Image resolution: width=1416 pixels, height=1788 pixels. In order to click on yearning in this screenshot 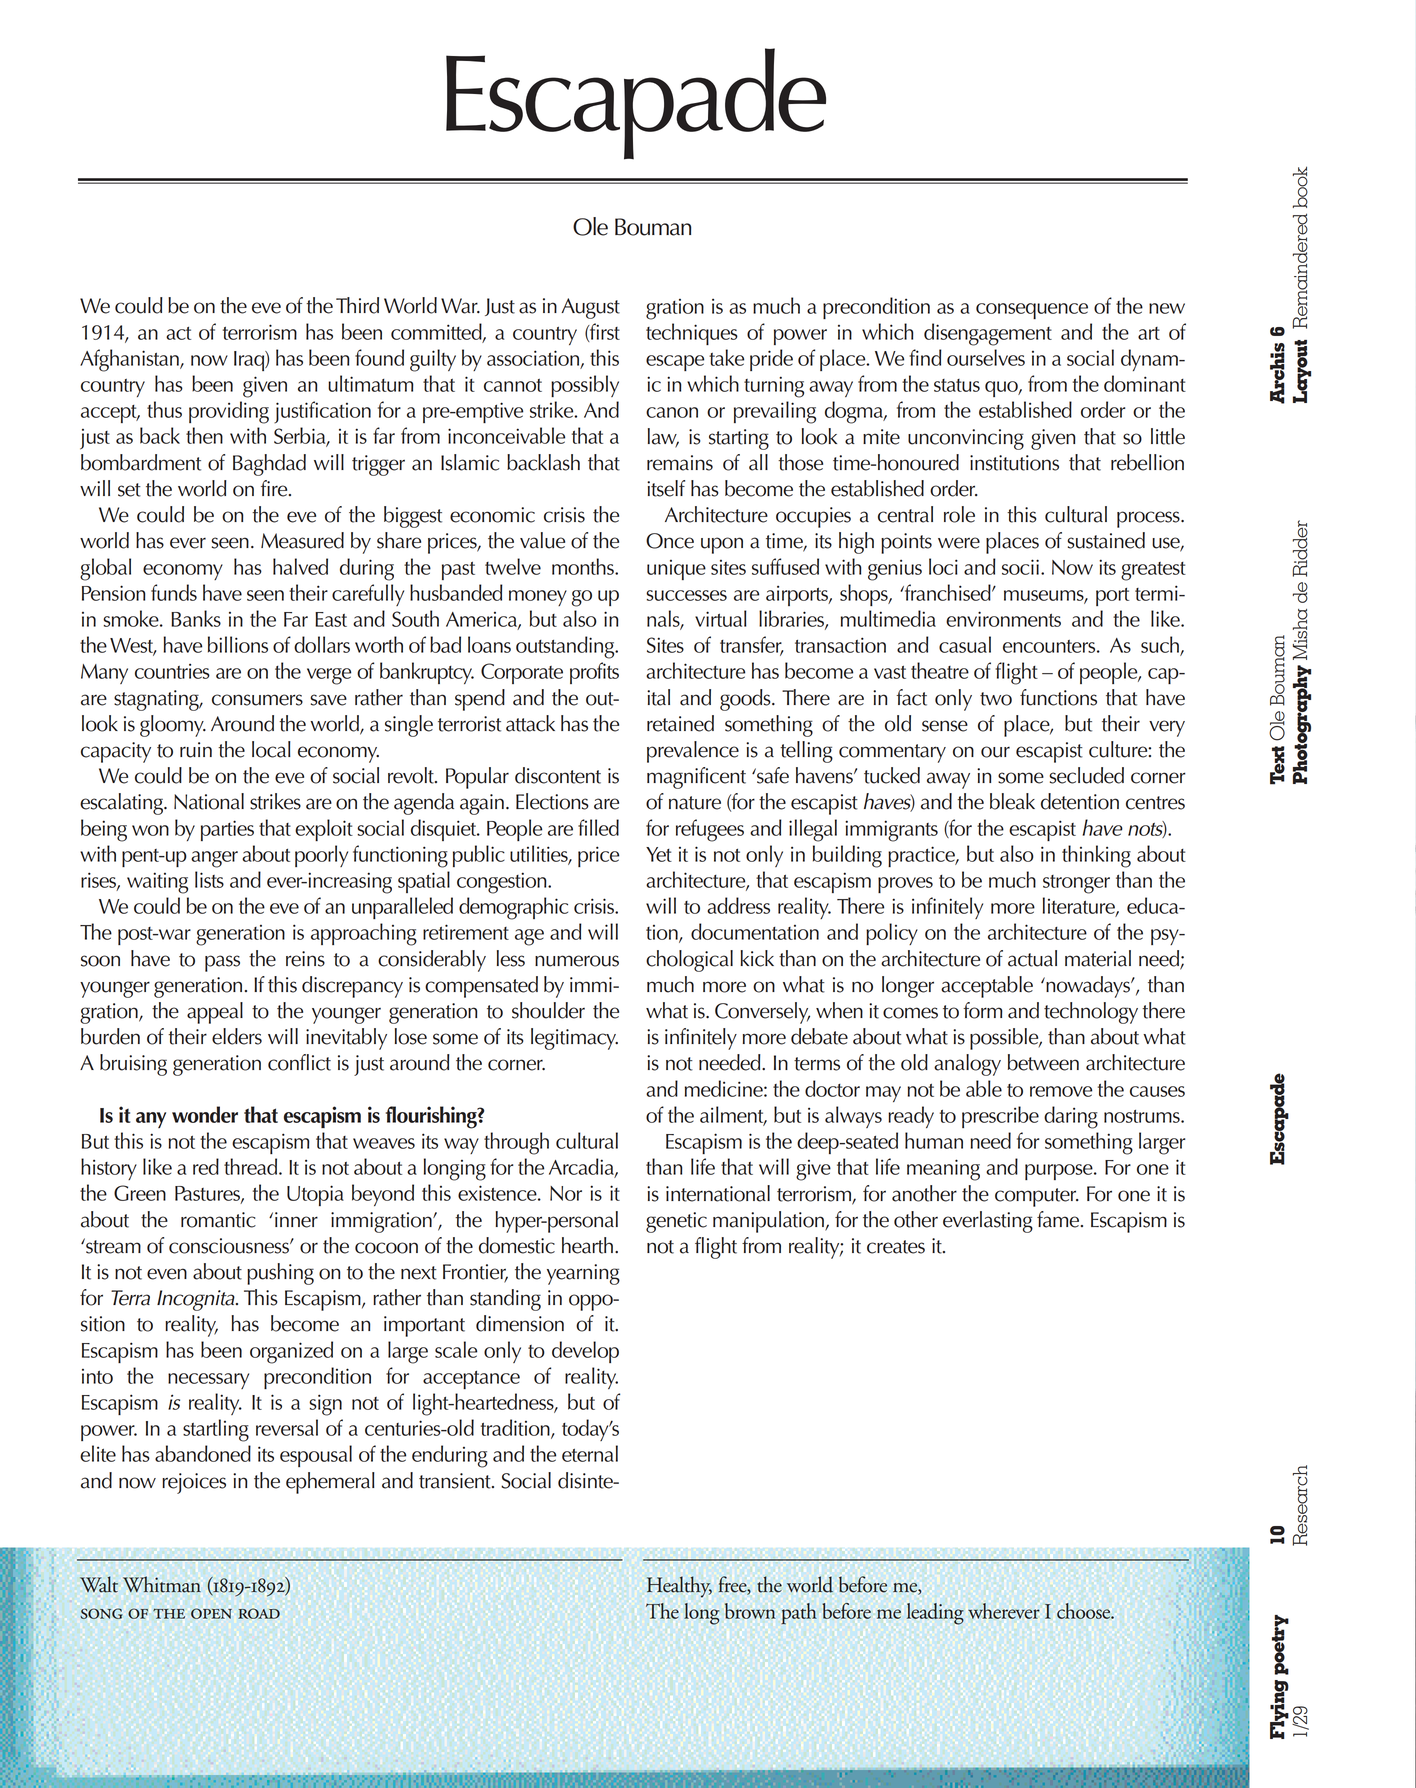, I will do `click(583, 1274)`.
